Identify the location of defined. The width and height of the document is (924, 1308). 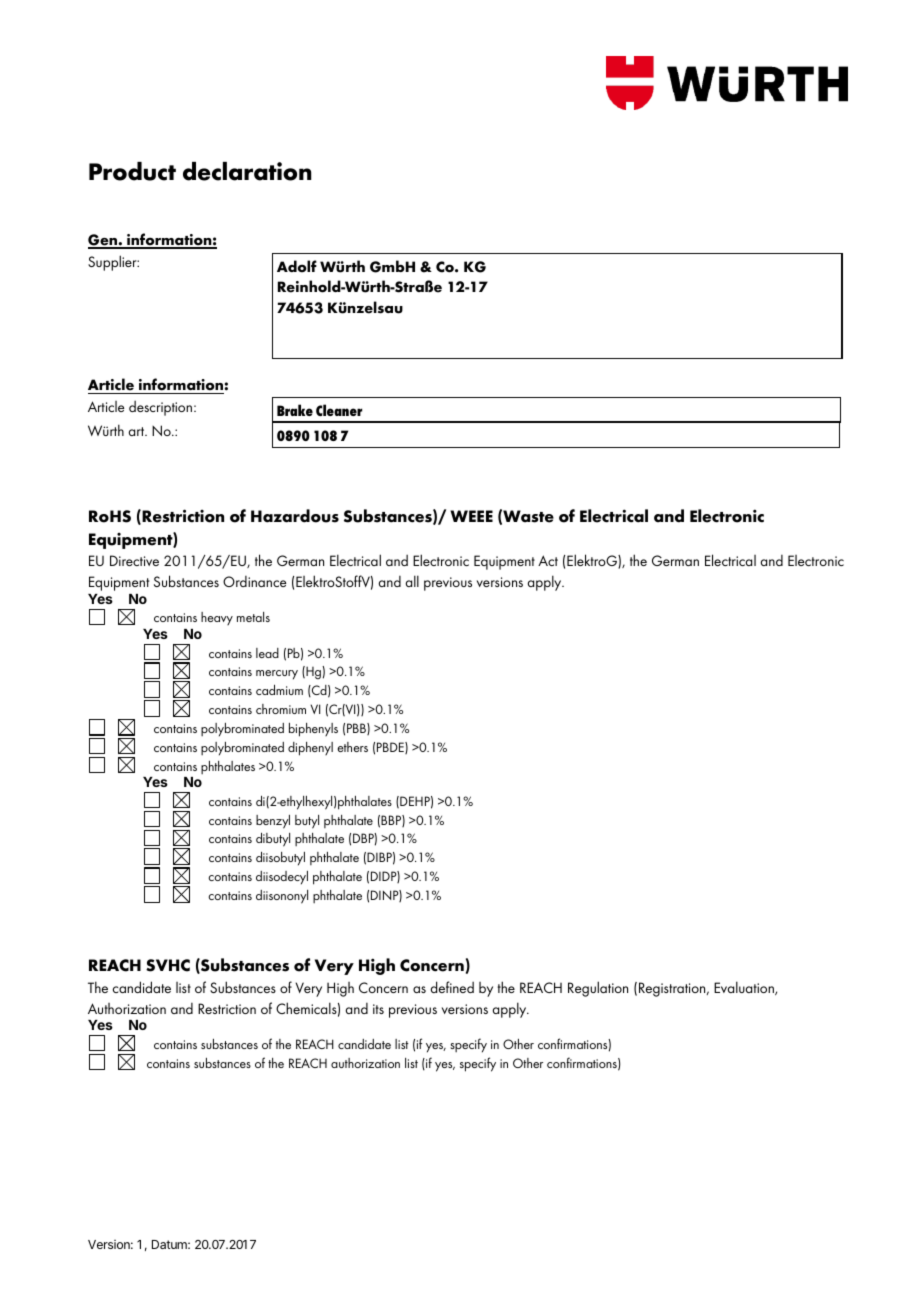
(452, 987).
